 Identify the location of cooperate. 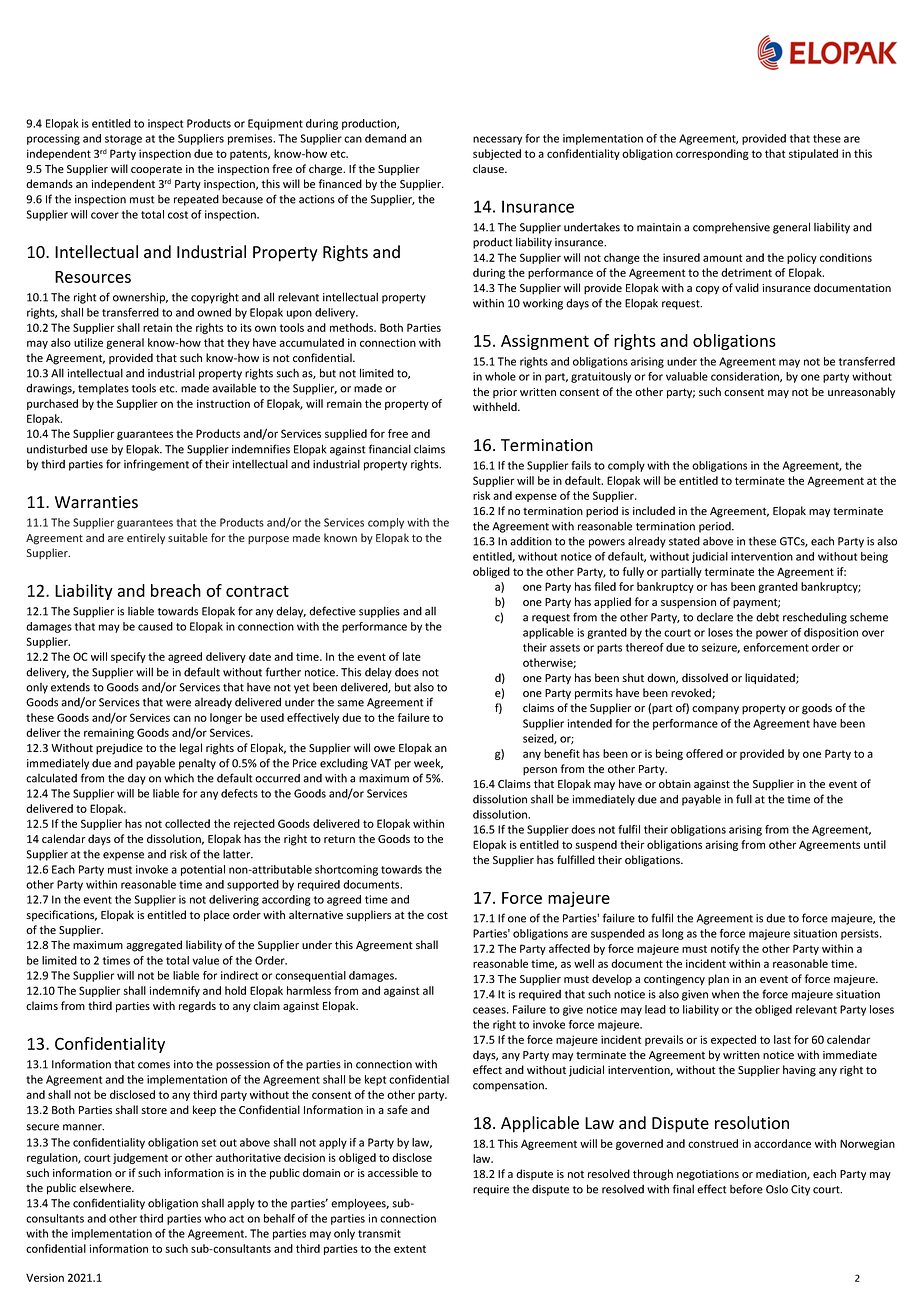
(156, 171).
